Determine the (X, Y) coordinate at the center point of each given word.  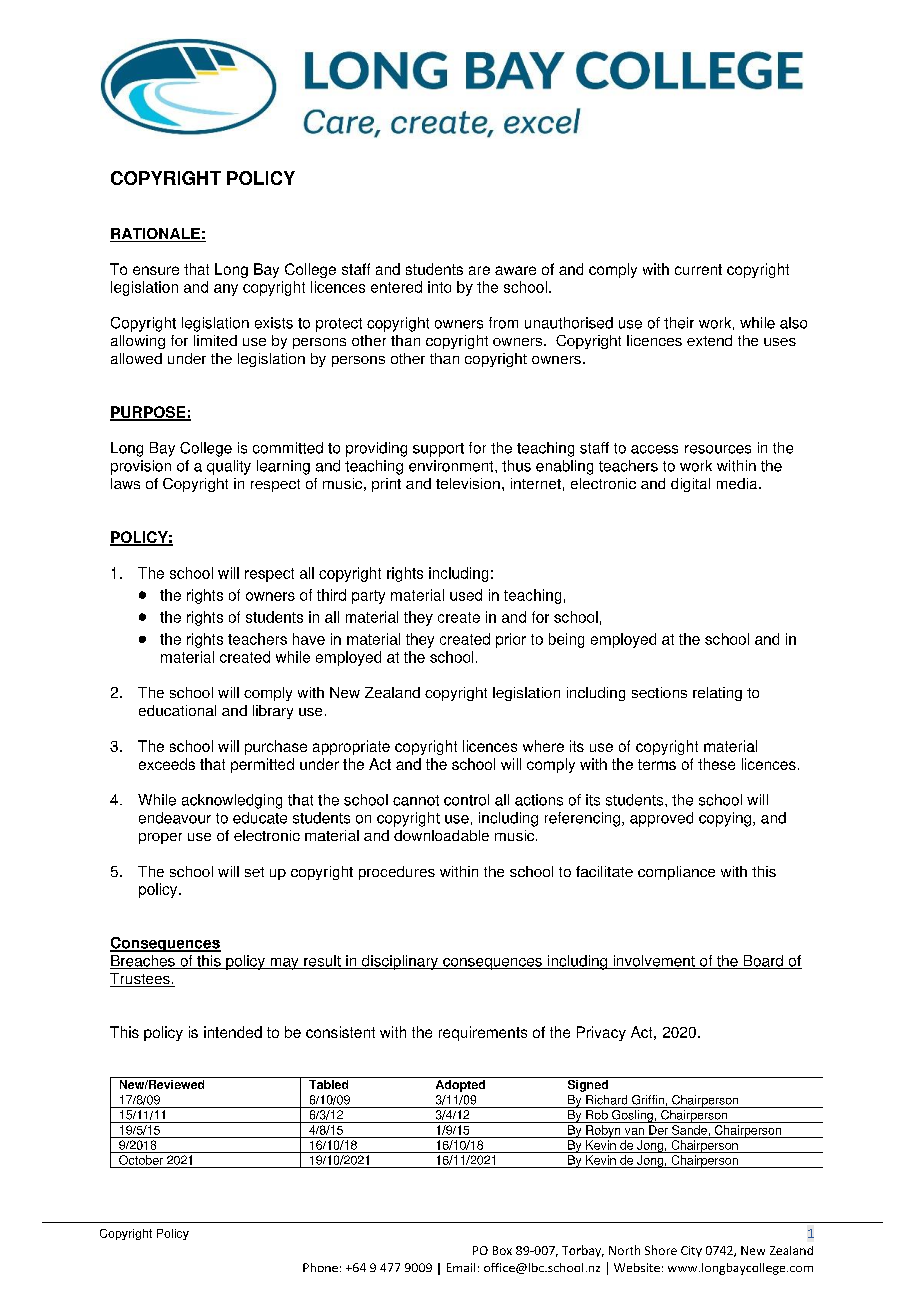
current (698, 269)
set (254, 872)
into (439, 287)
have (309, 639)
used (466, 595)
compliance (676, 873)
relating (717, 694)
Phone (320, 1267)
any (226, 290)
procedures (397, 873)
